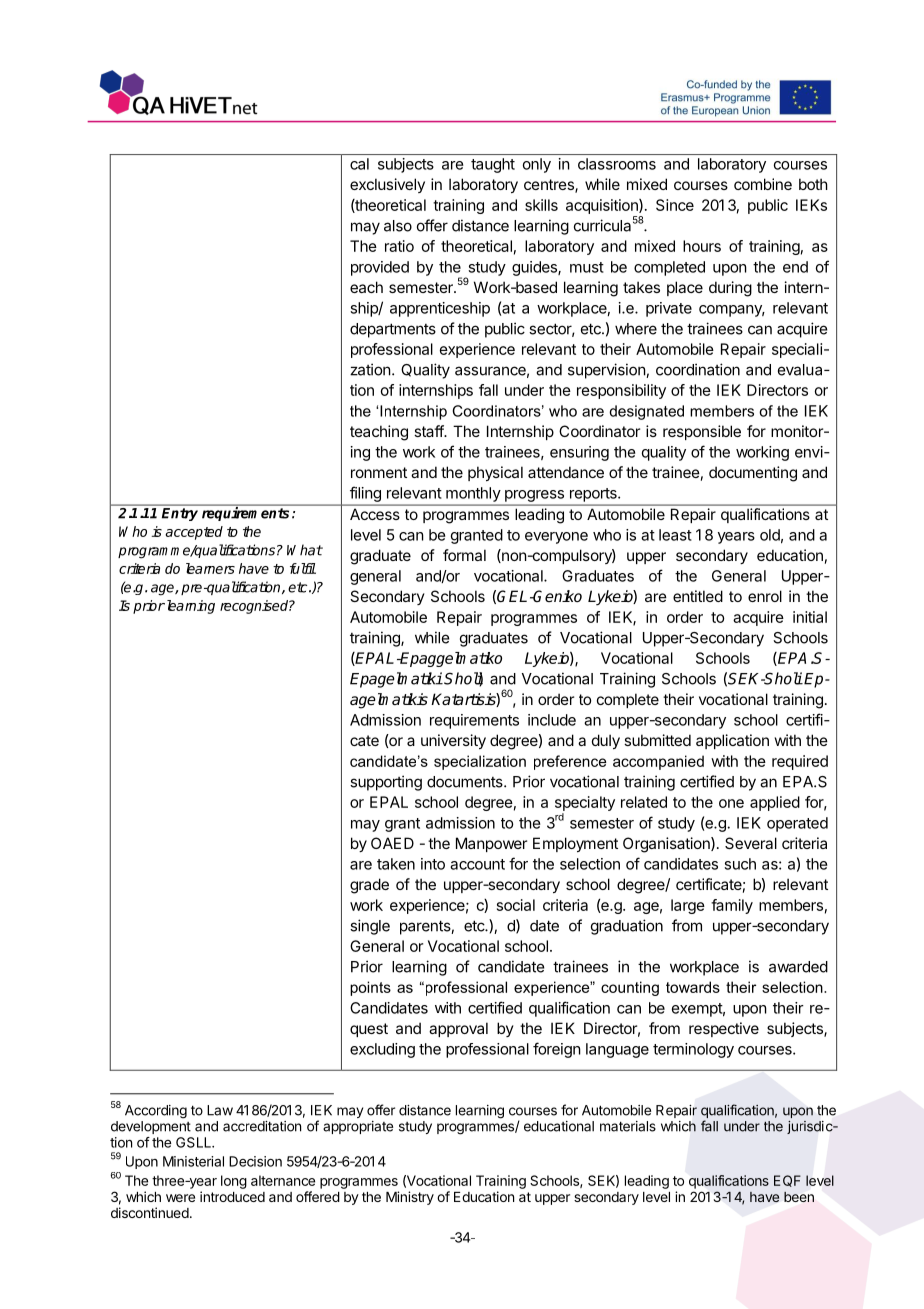  I want to click on Ministry, so click(410, 1198).
